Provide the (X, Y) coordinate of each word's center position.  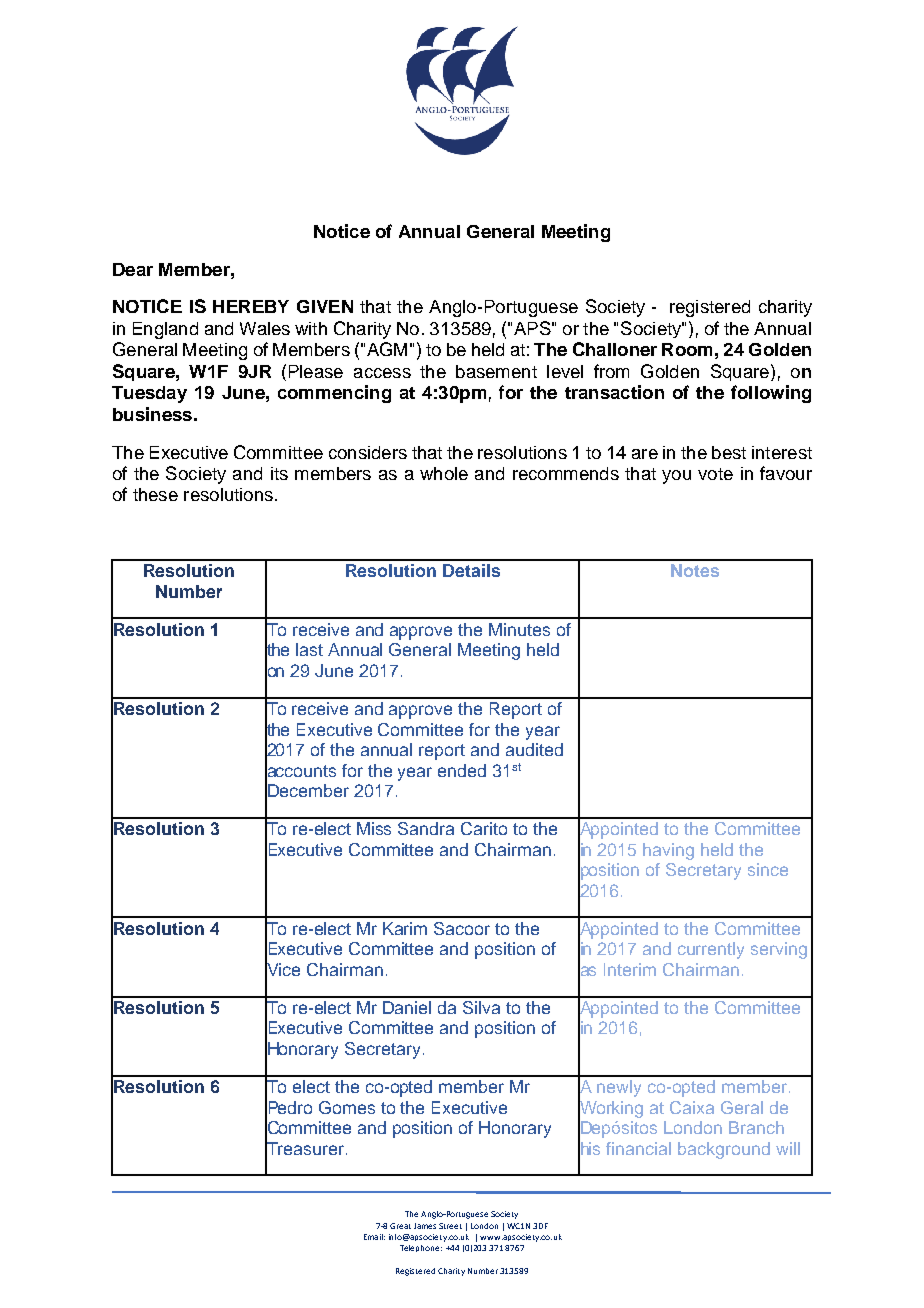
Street (450, 1226)
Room (687, 349)
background (724, 1150)
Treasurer (304, 1148)
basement (496, 371)
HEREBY (251, 306)
